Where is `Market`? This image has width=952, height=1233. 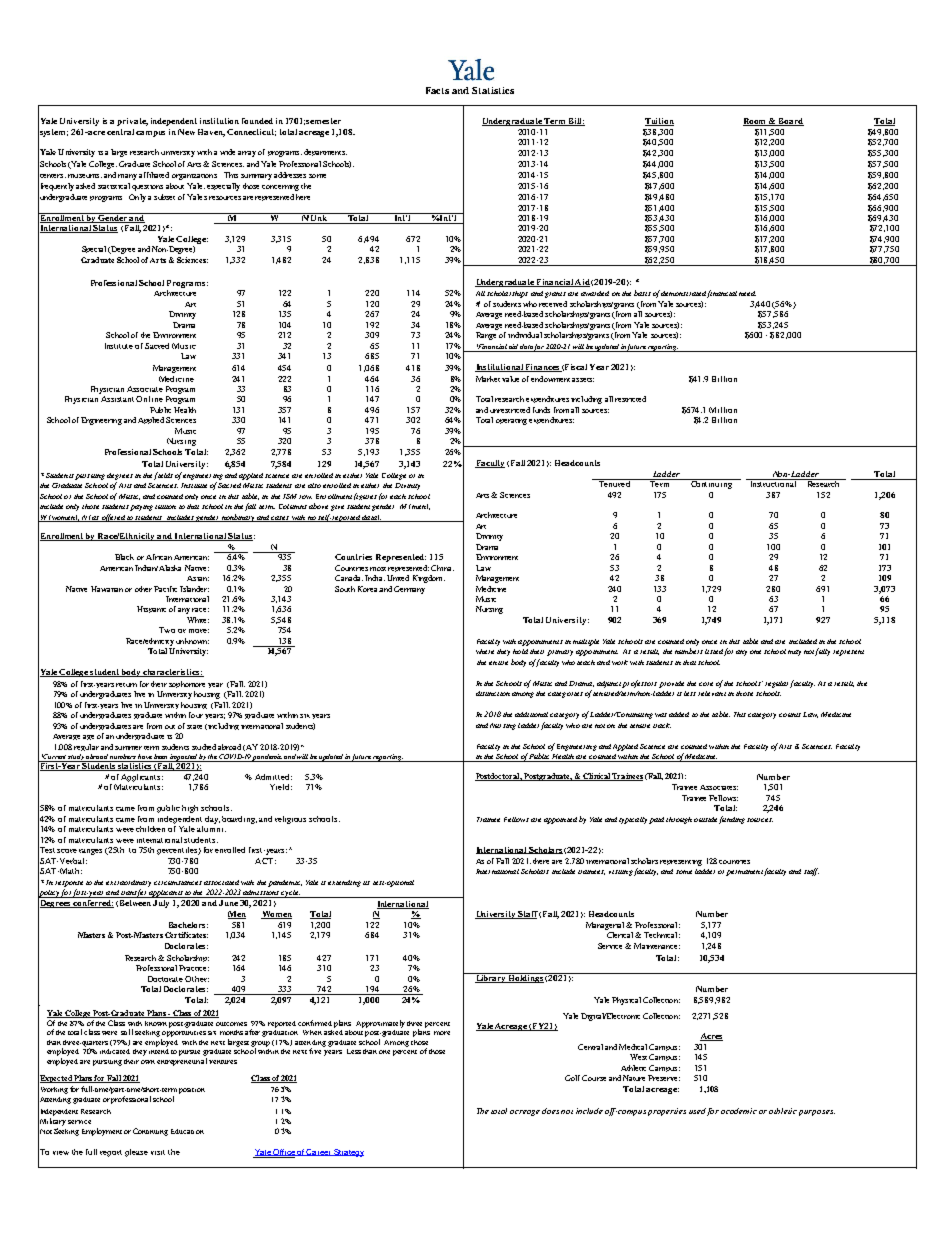 Market is located at coordinates (488, 379).
